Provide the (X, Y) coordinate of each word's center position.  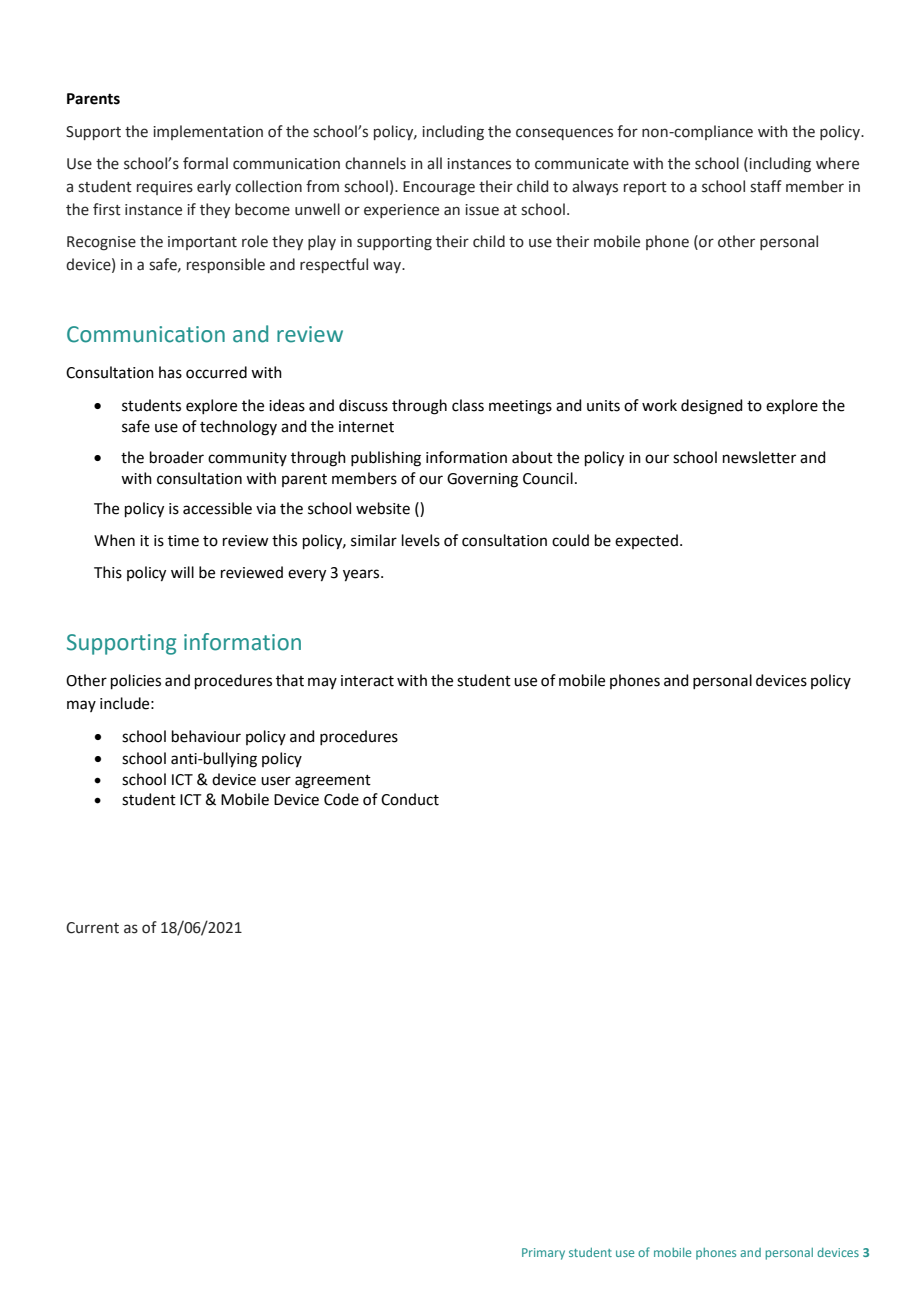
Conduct (410, 799)
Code (341, 799)
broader (177, 457)
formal (205, 163)
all (434, 163)
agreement (333, 782)
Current (92, 928)
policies (136, 681)
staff (766, 186)
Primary (543, 1254)
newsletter (759, 457)
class (468, 405)
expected (646, 541)
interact (367, 681)
